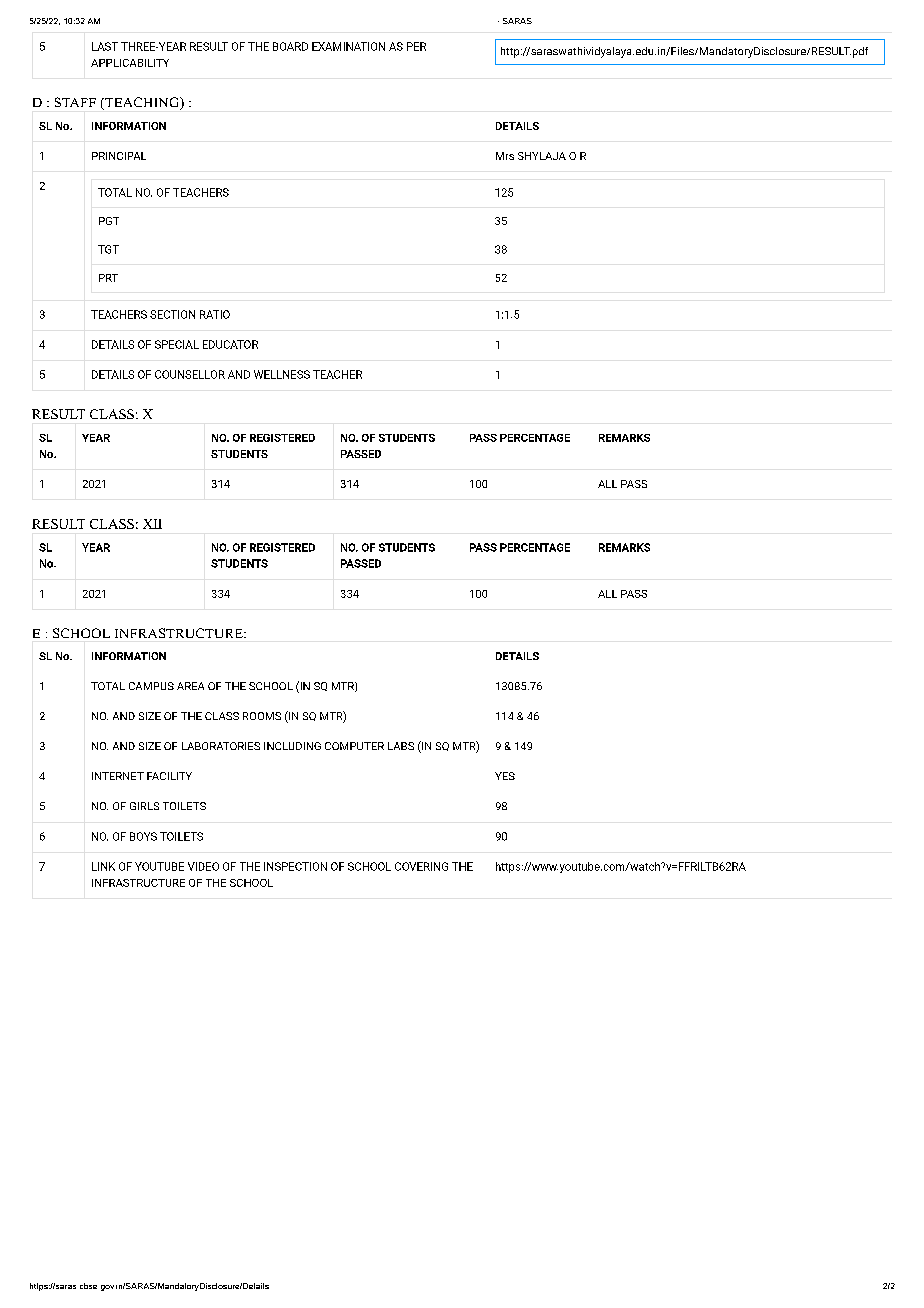  Describe the element at coordinates (143, 836) in the document. I see `BOYS` at that location.
